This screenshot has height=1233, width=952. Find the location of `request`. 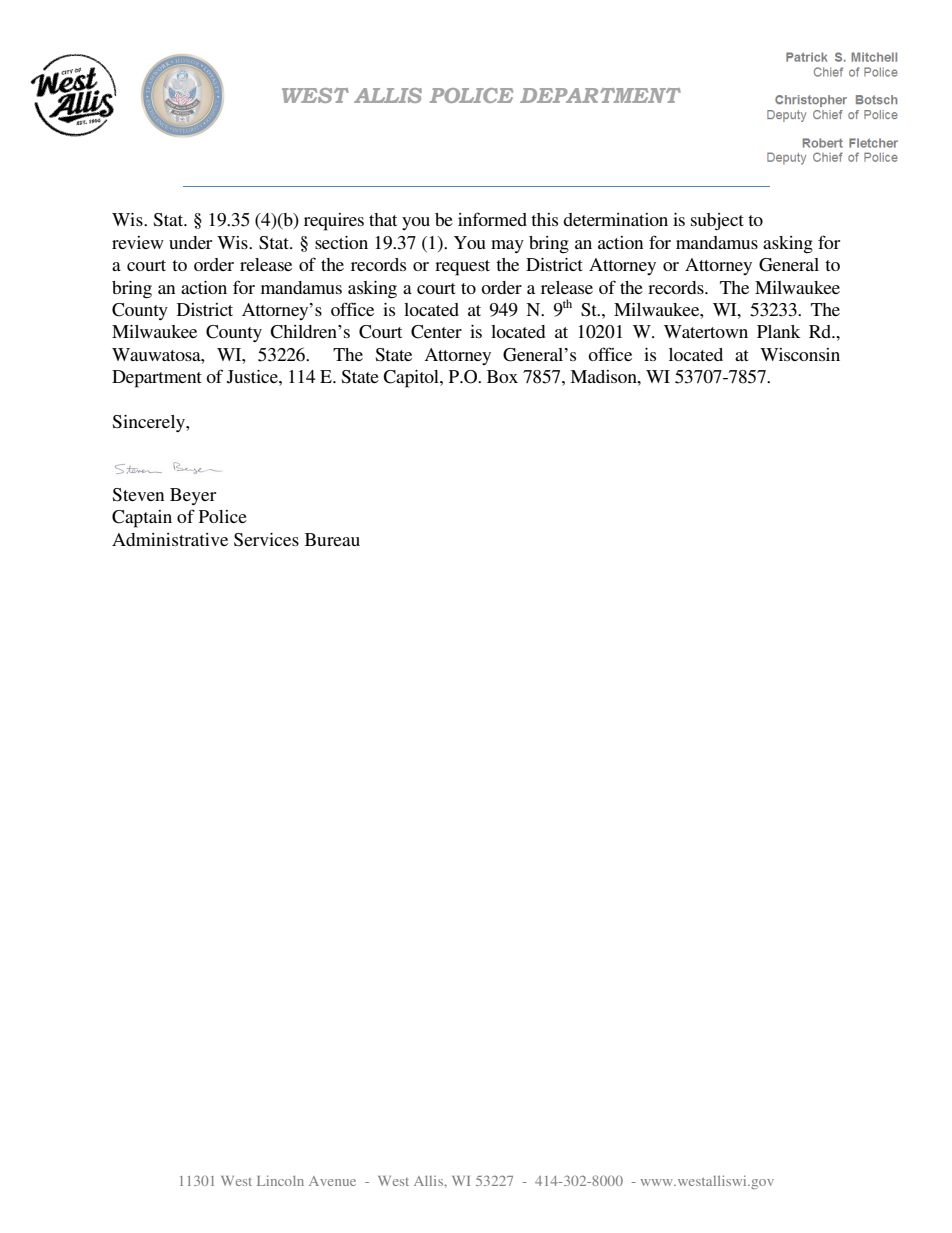

request is located at coordinates (462, 268).
